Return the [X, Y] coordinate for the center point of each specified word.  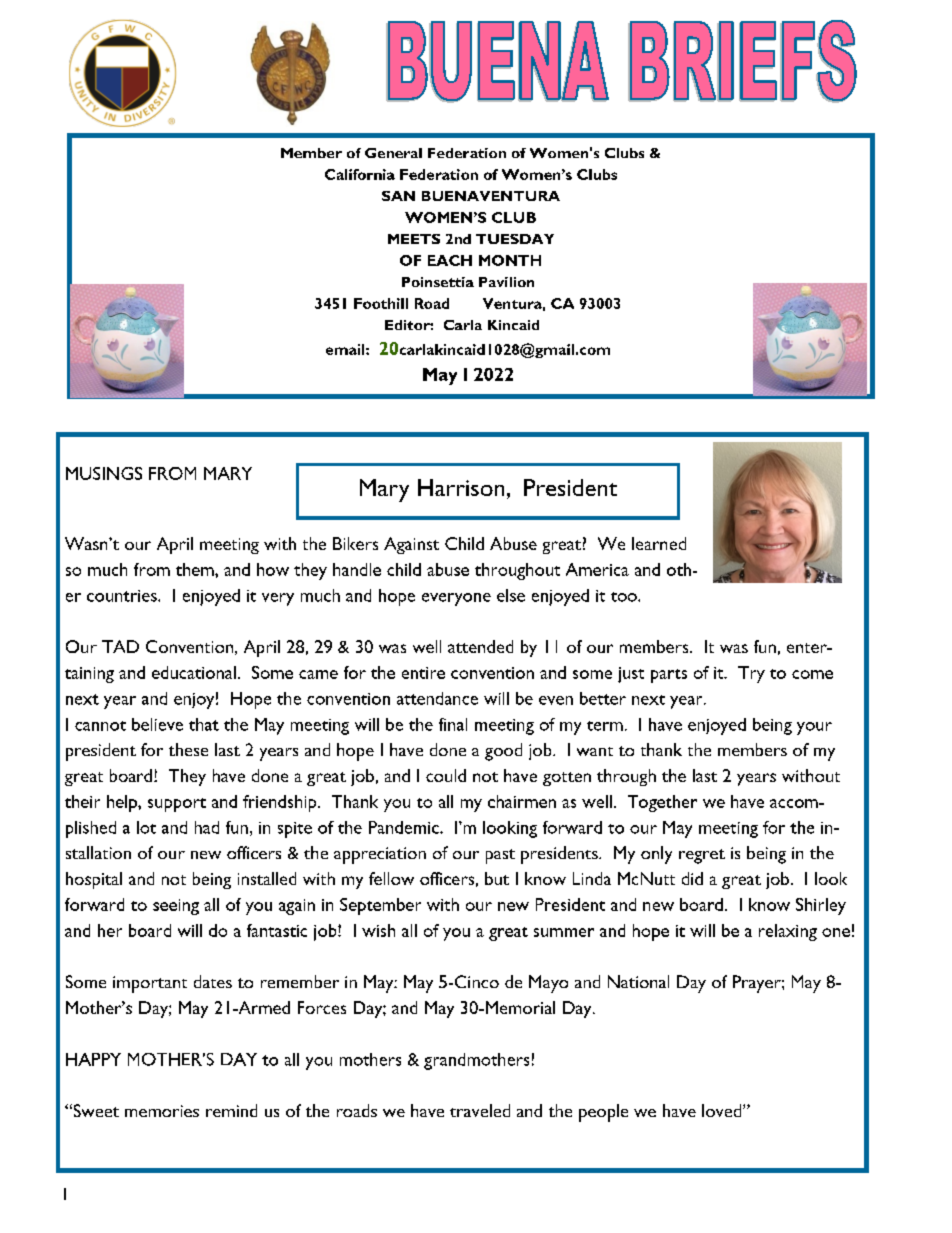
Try [751, 674]
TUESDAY [515, 239]
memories [162, 1111]
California [360, 174]
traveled [480, 1110]
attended [480, 646]
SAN [398, 196]
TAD [120, 646]
